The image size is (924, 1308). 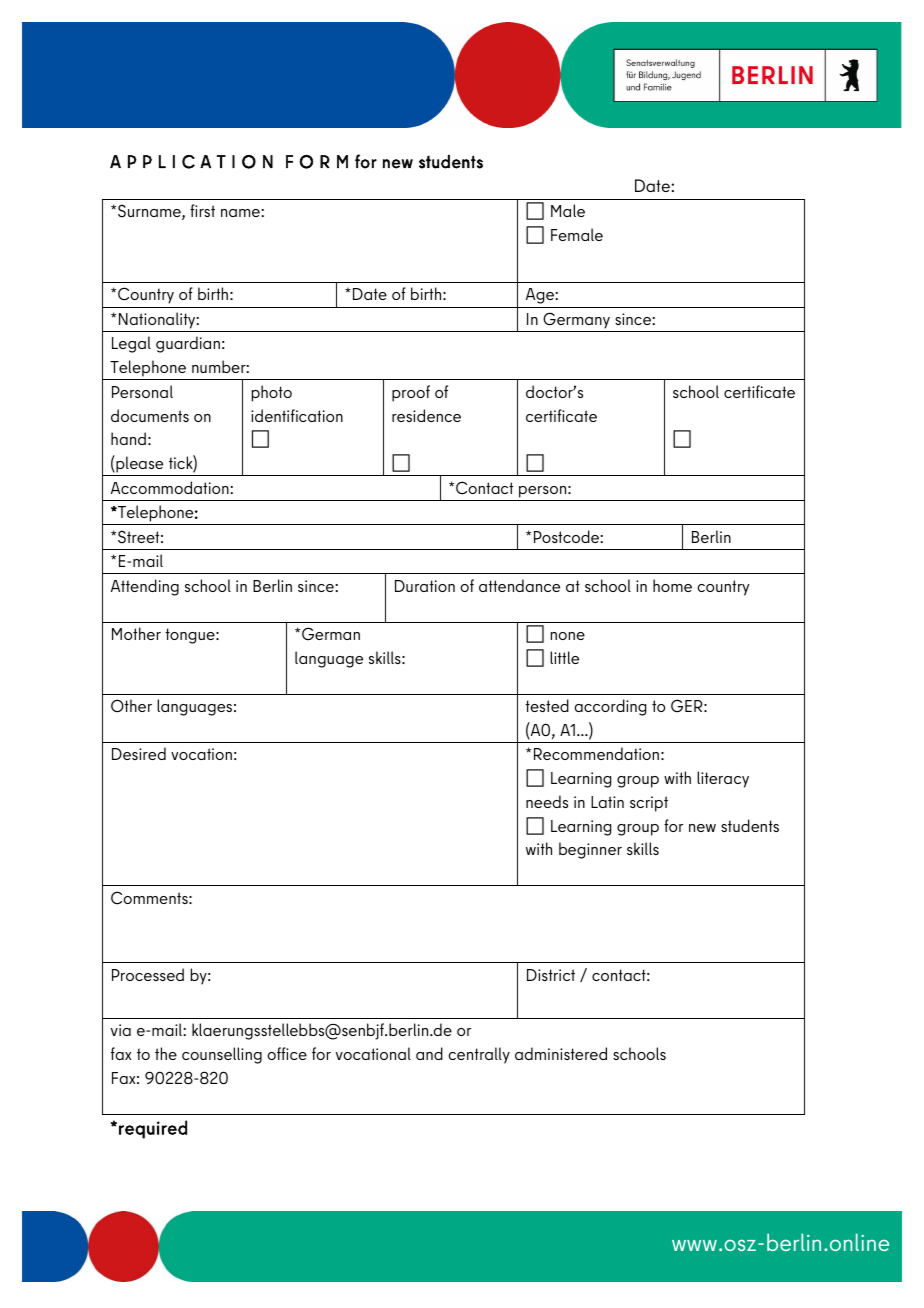 What do you see at coordinates (411, 393) in the screenshot?
I see `proof` at bounding box center [411, 393].
